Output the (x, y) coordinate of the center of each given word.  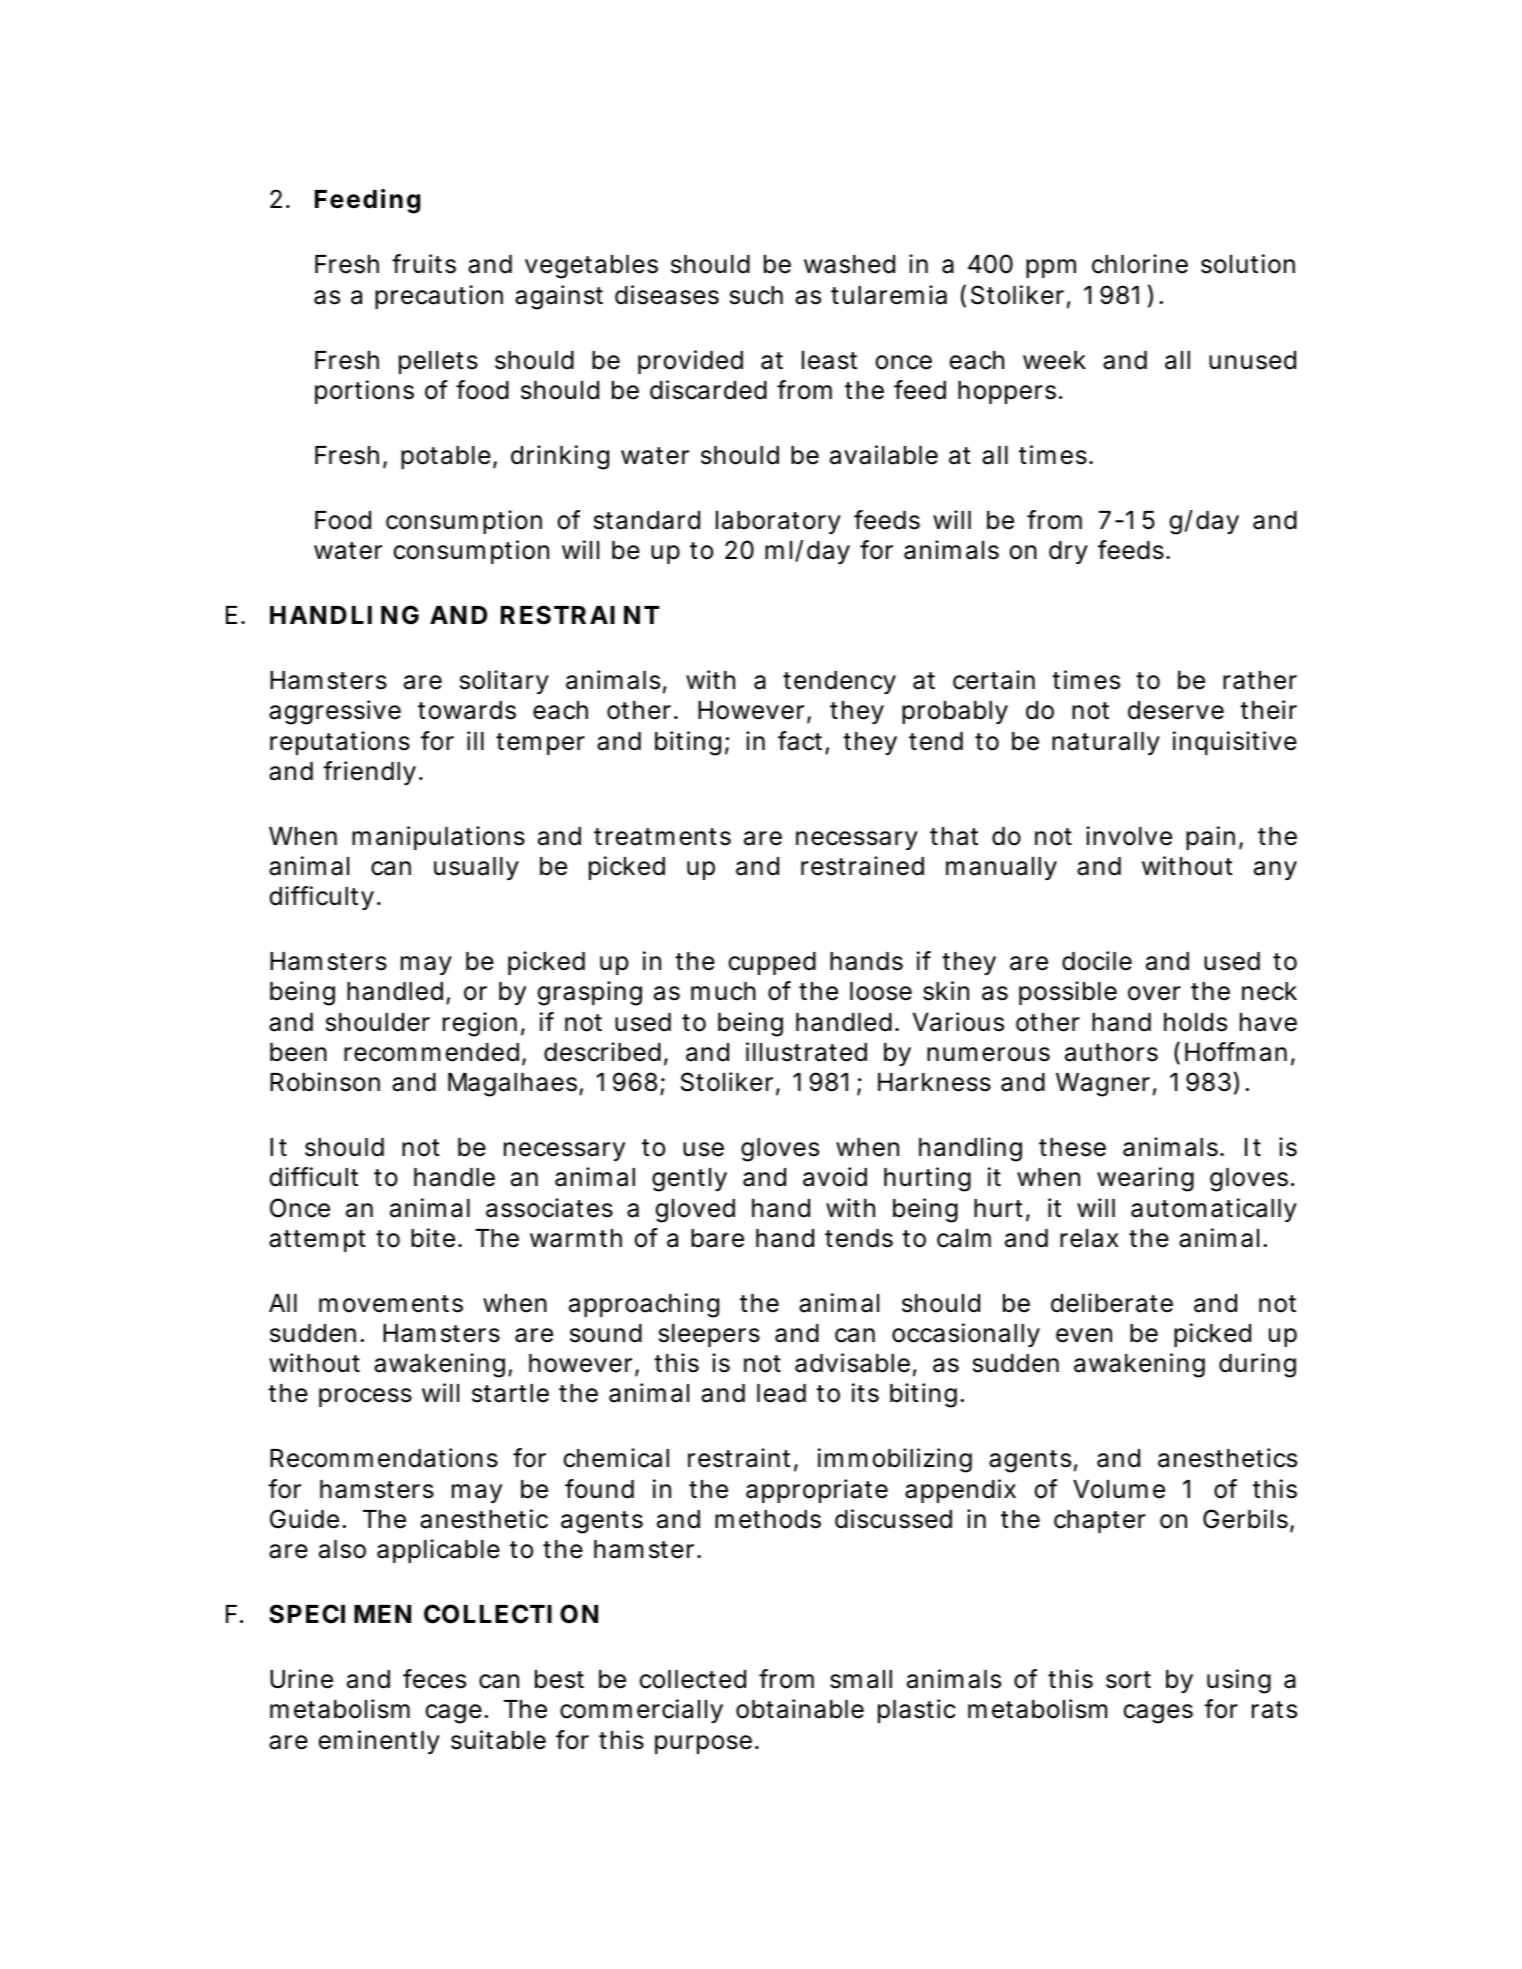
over (1154, 993)
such (756, 295)
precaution (439, 297)
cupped (772, 963)
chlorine (1140, 264)
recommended (431, 1052)
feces (434, 1679)
